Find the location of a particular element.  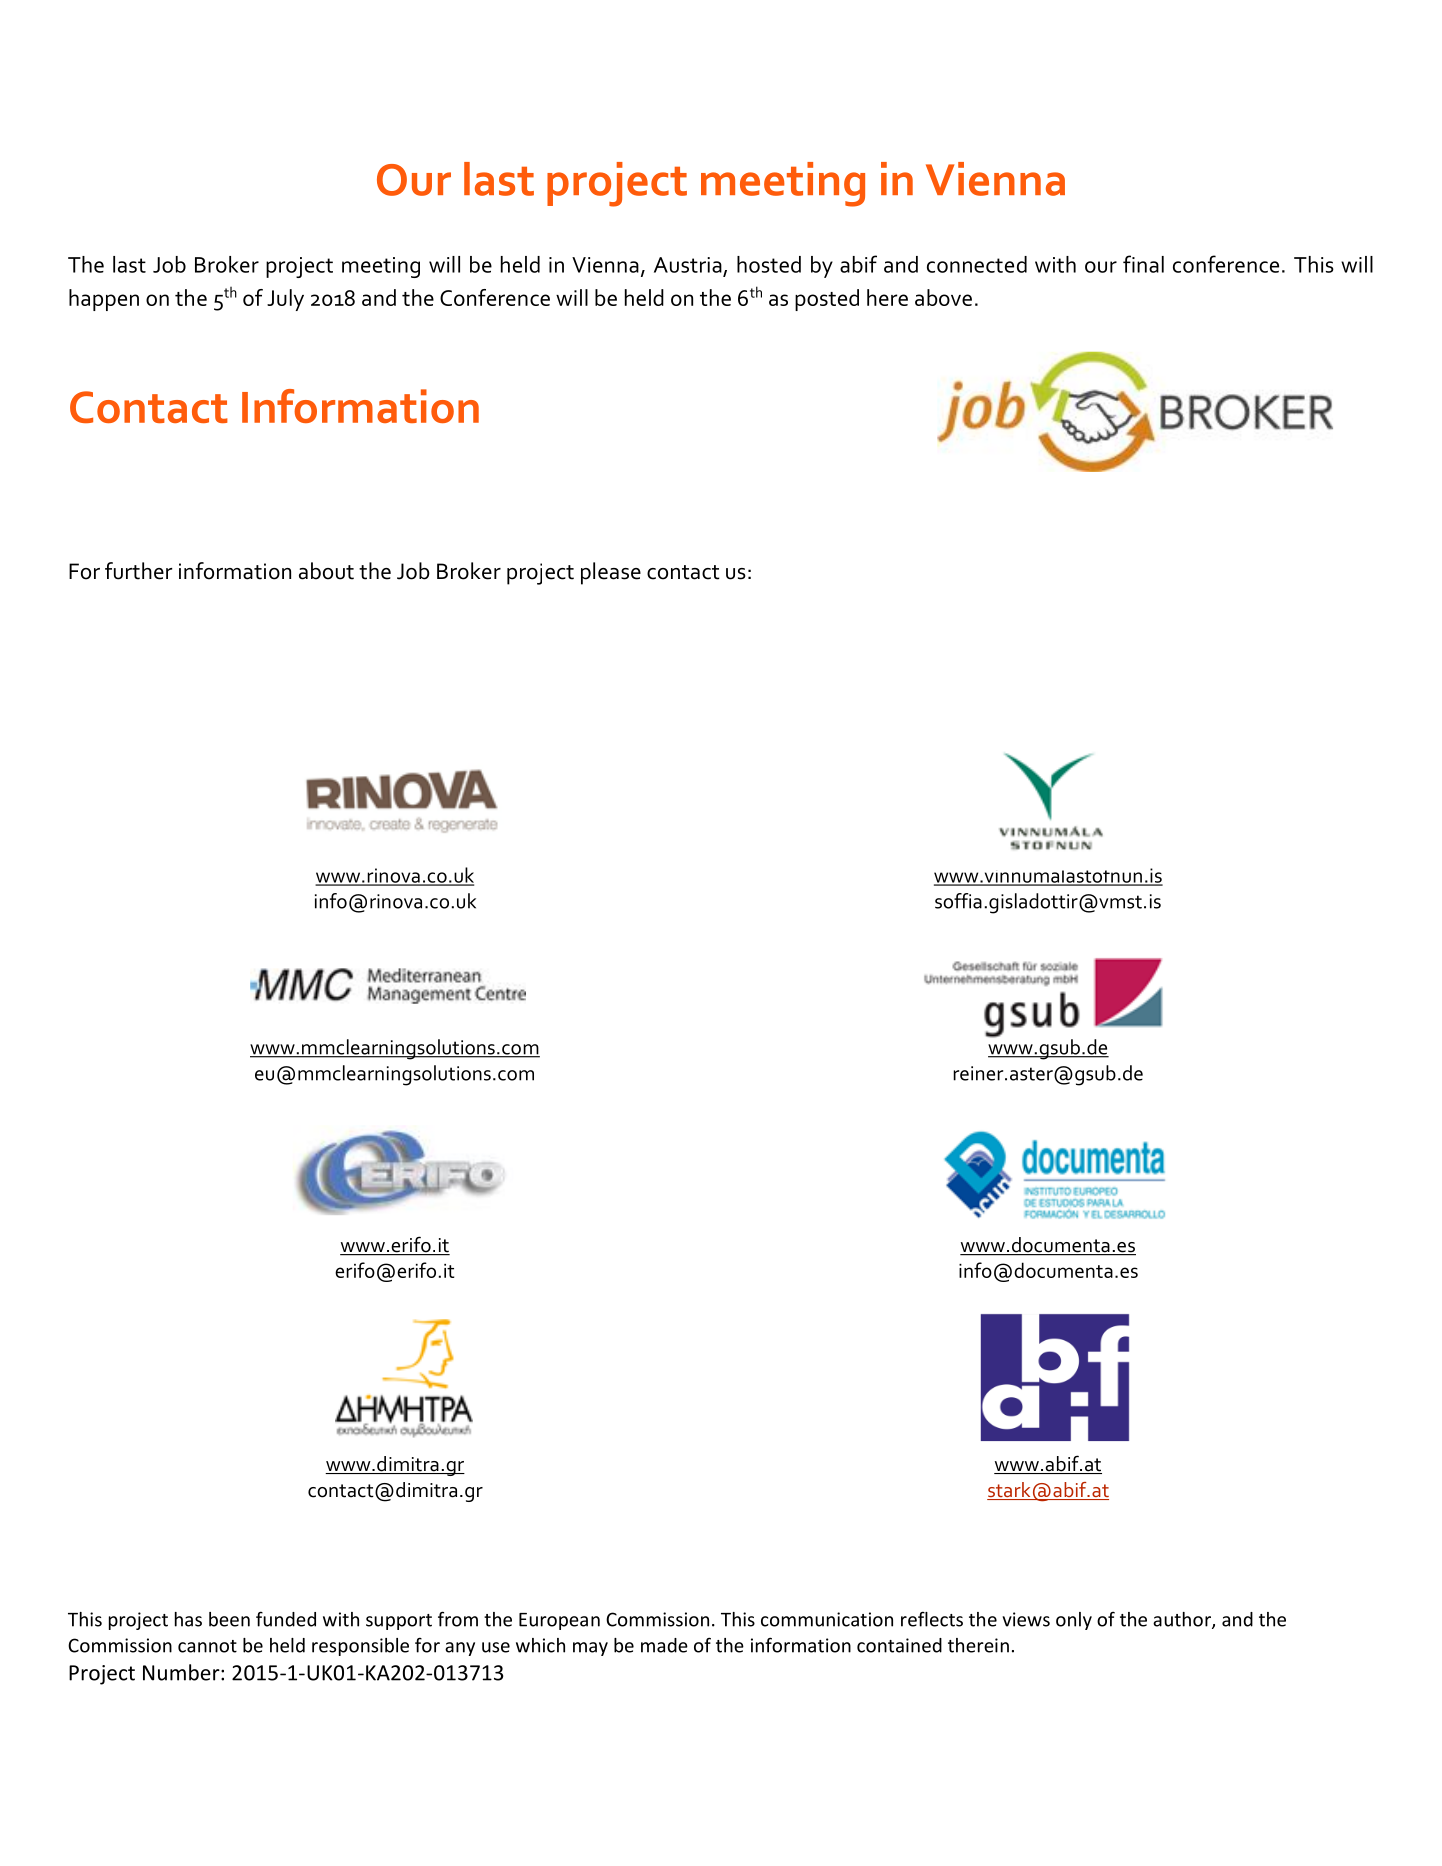

above is located at coordinates (943, 297).
